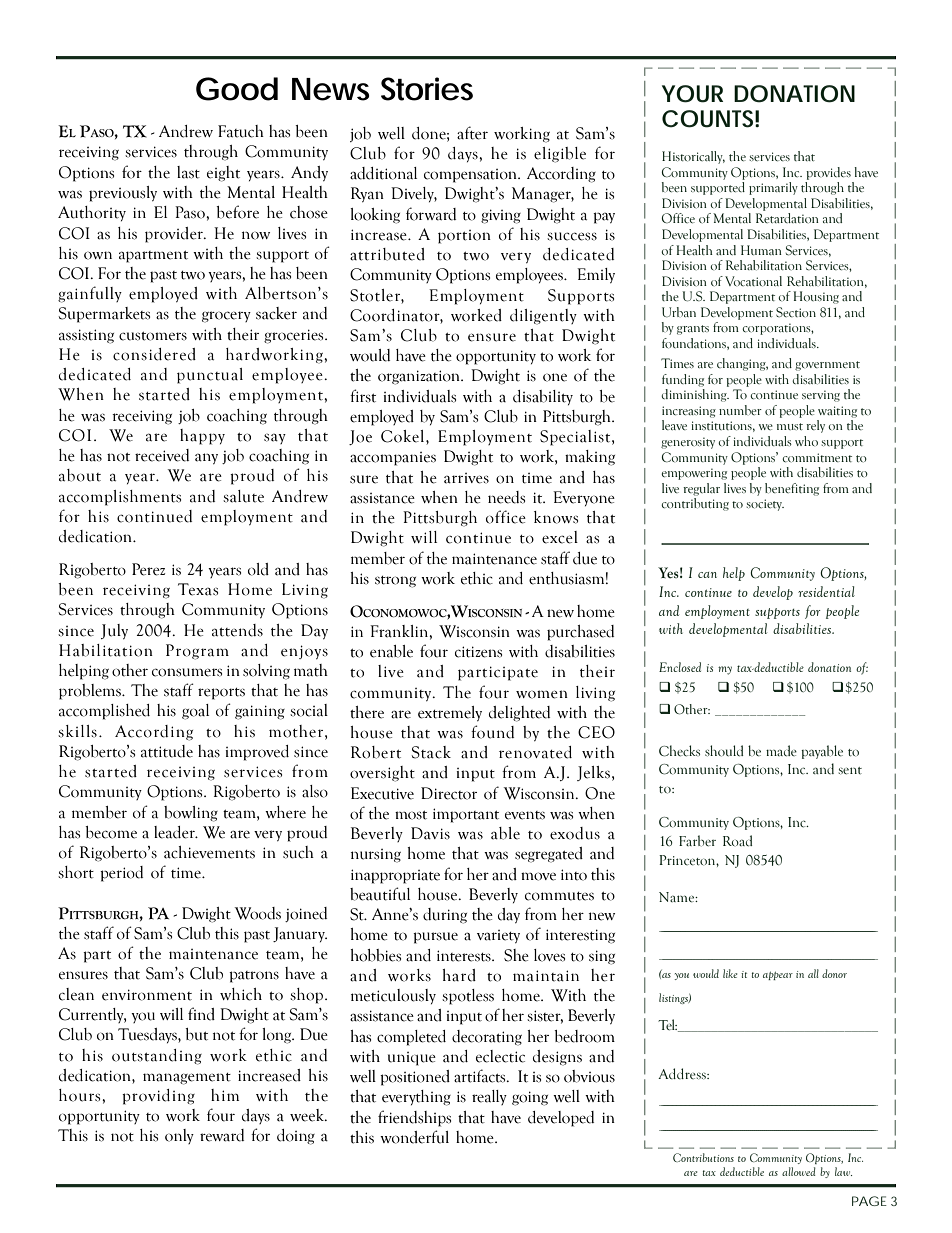  I want to click on arrives, so click(466, 478).
